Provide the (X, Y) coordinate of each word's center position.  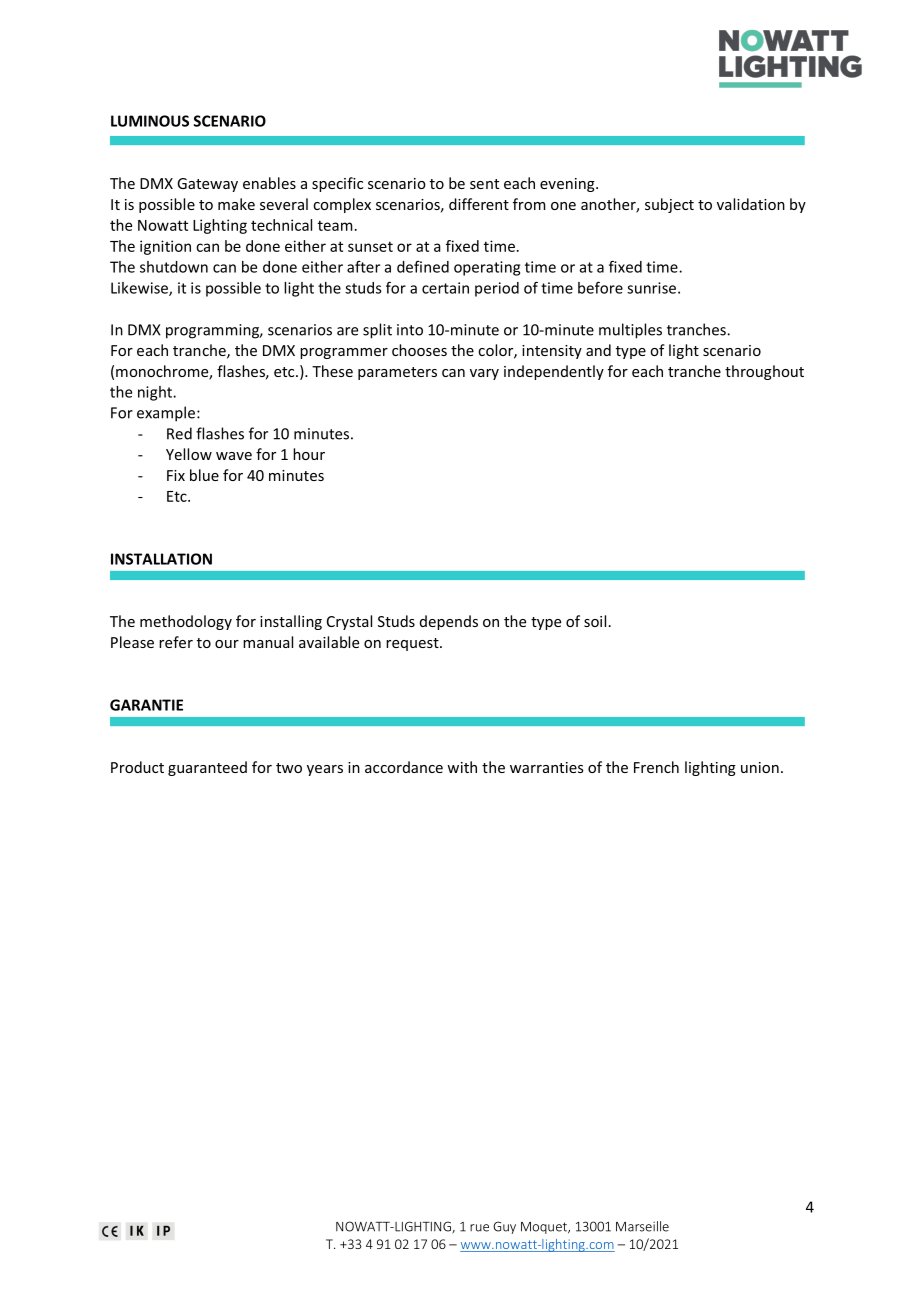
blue (204, 475)
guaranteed (207, 768)
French (656, 767)
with (462, 767)
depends (449, 622)
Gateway (207, 185)
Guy (504, 1227)
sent (484, 184)
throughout (764, 372)
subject (669, 205)
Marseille (642, 1226)
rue (479, 1228)
